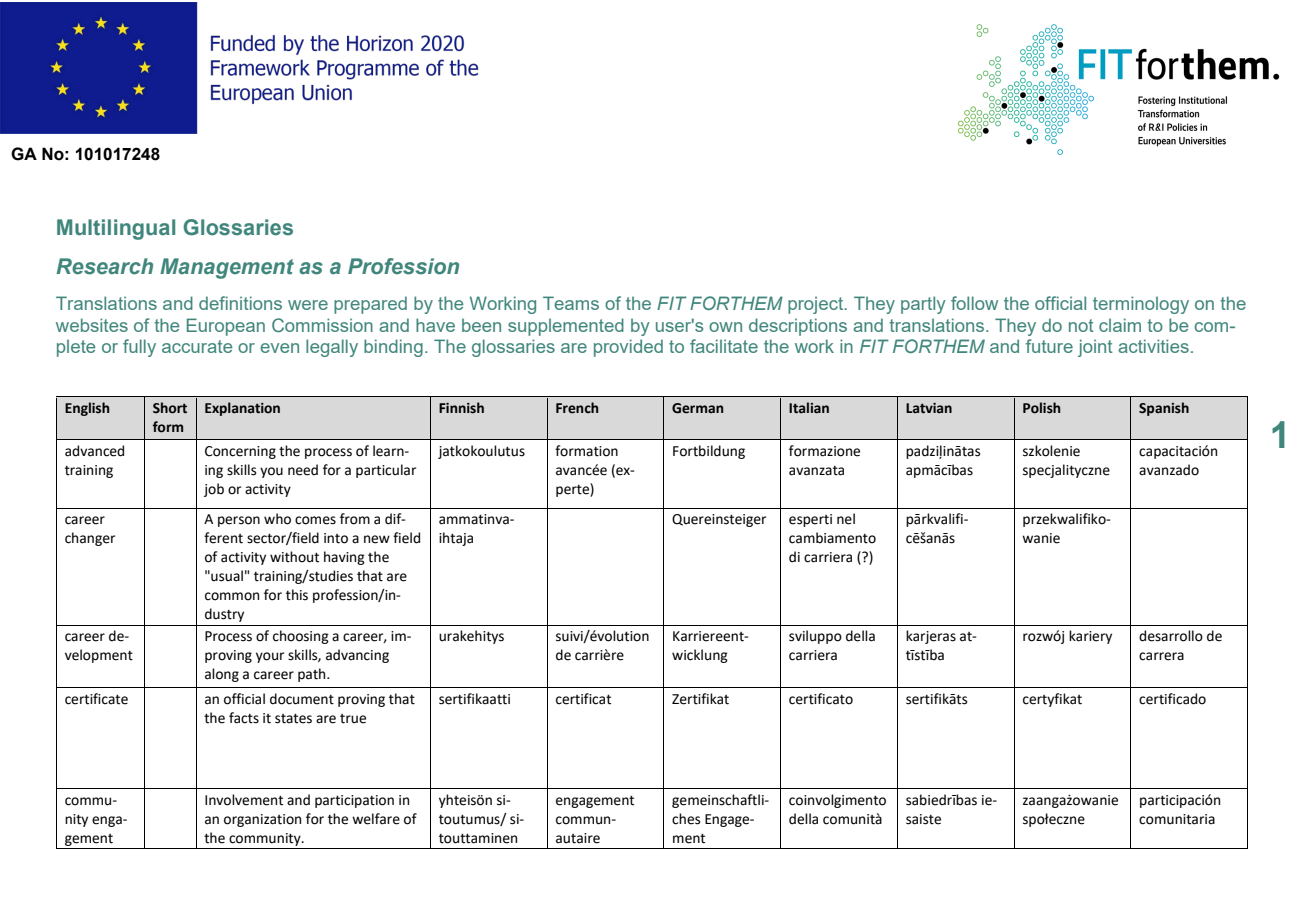 The width and height of the document is (1308, 924). I want to click on Teams, so click(571, 303).
